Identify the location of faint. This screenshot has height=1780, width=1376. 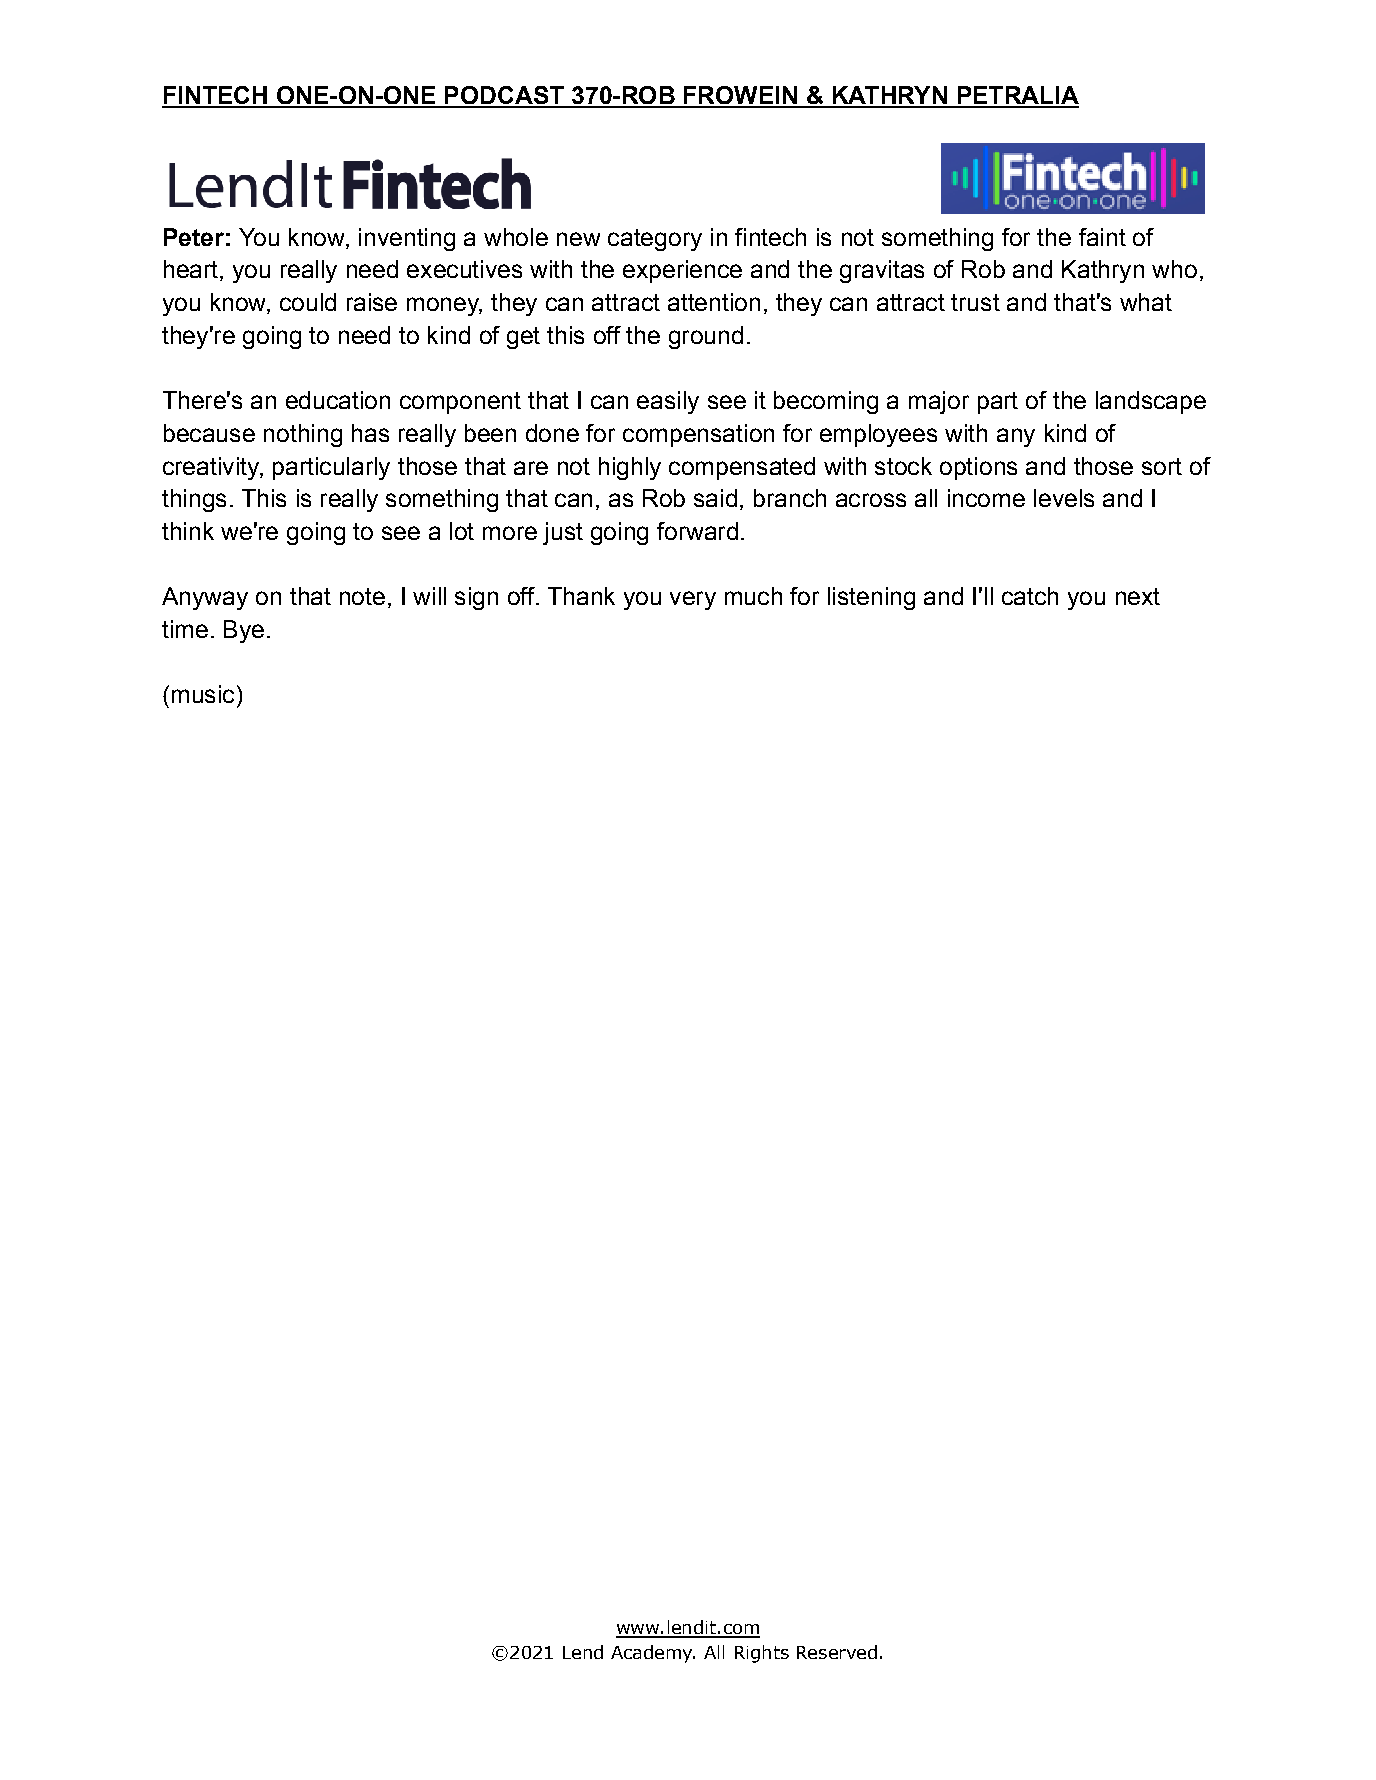
(1102, 237).
